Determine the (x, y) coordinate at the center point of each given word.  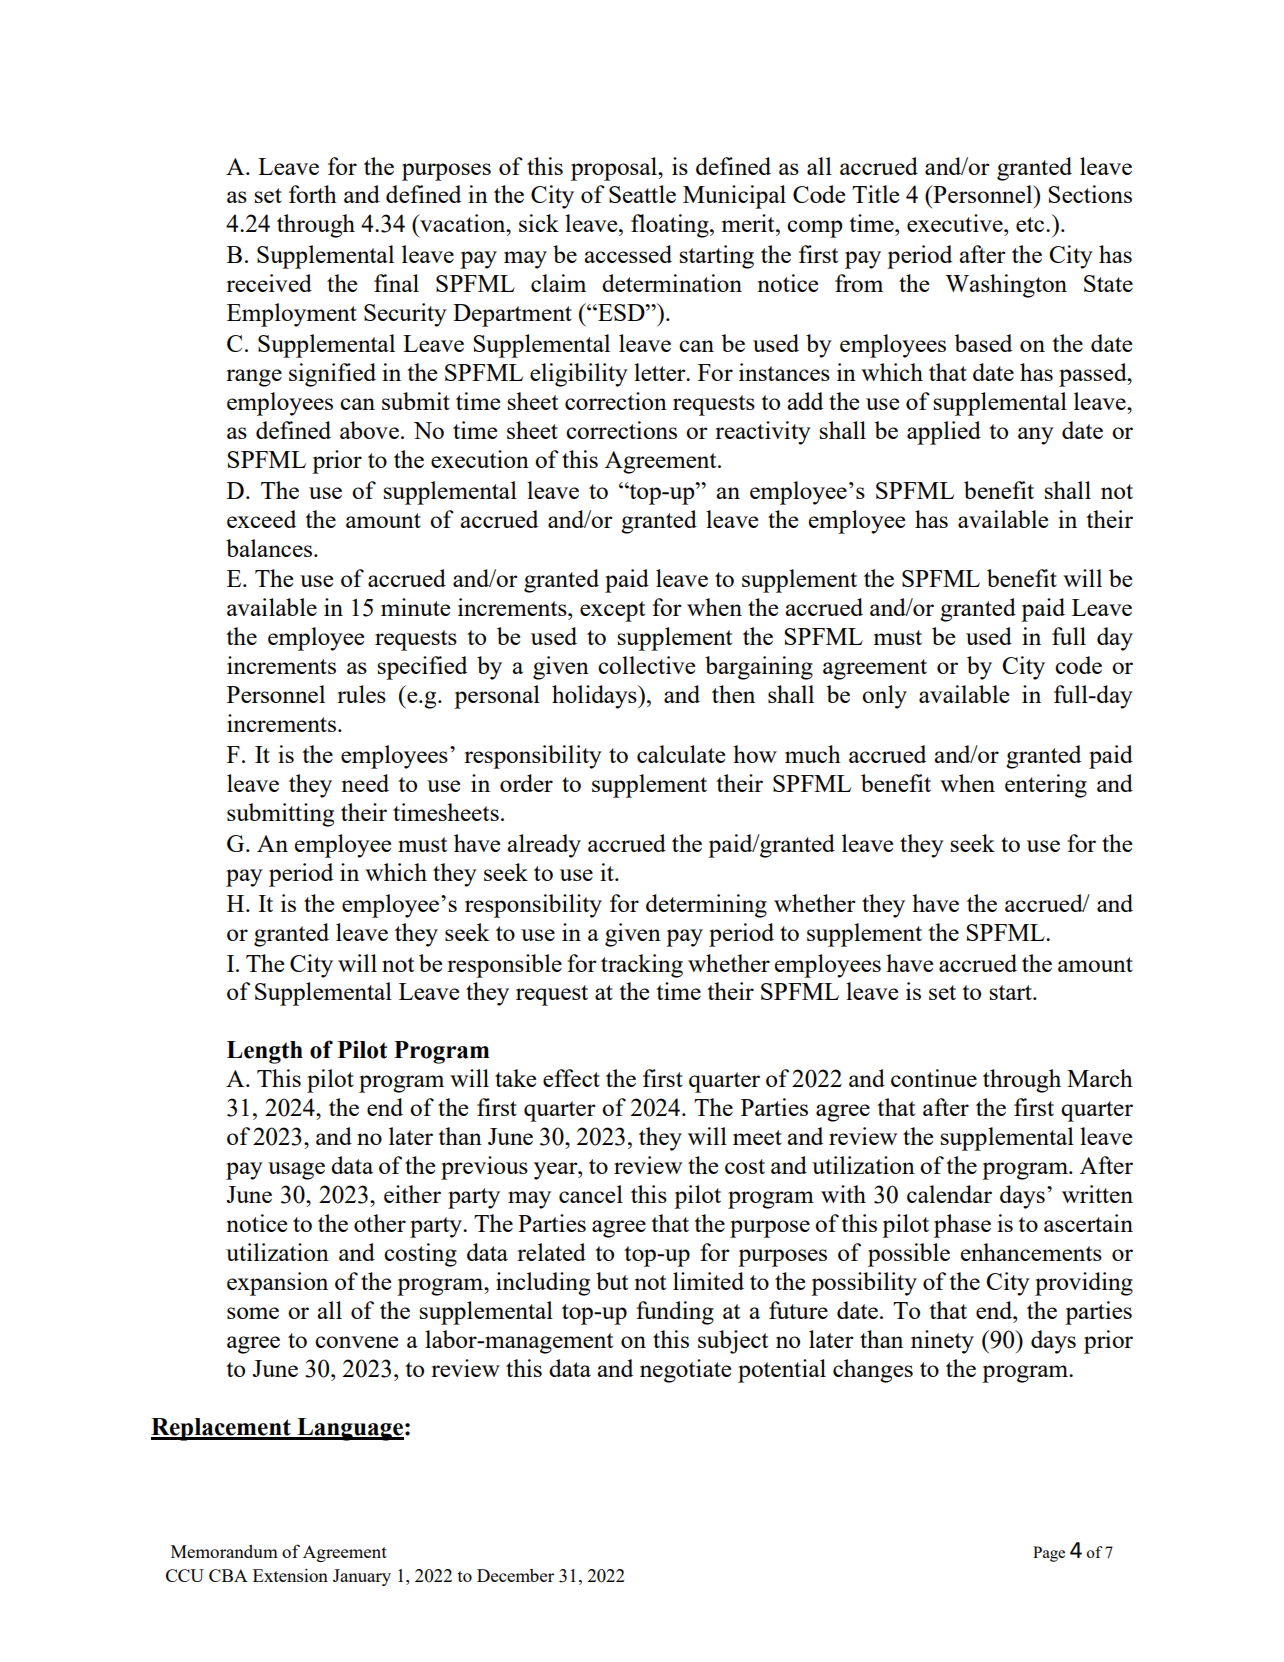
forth (313, 194)
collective (646, 665)
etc (1031, 224)
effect (571, 1078)
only (884, 697)
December (515, 1575)
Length (265, 1052)
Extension (290, 1575)
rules (361, 694)
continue (934, 1078)
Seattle (642, 194)
